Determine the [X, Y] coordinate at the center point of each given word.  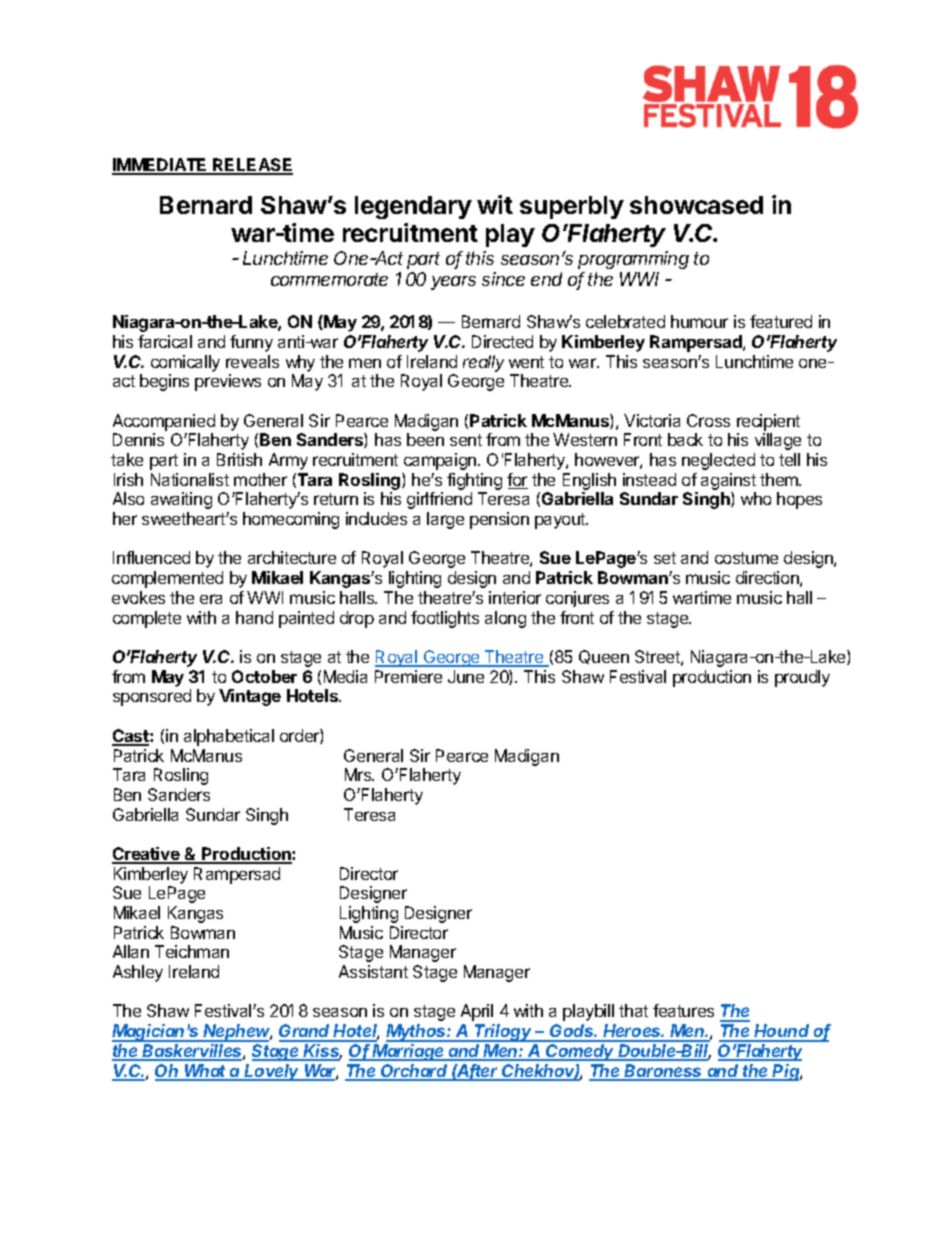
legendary [413, 207]
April [477, 1012]
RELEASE [252, 166]
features [683, 1010]
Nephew [237, 1033]
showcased [696, 205]
